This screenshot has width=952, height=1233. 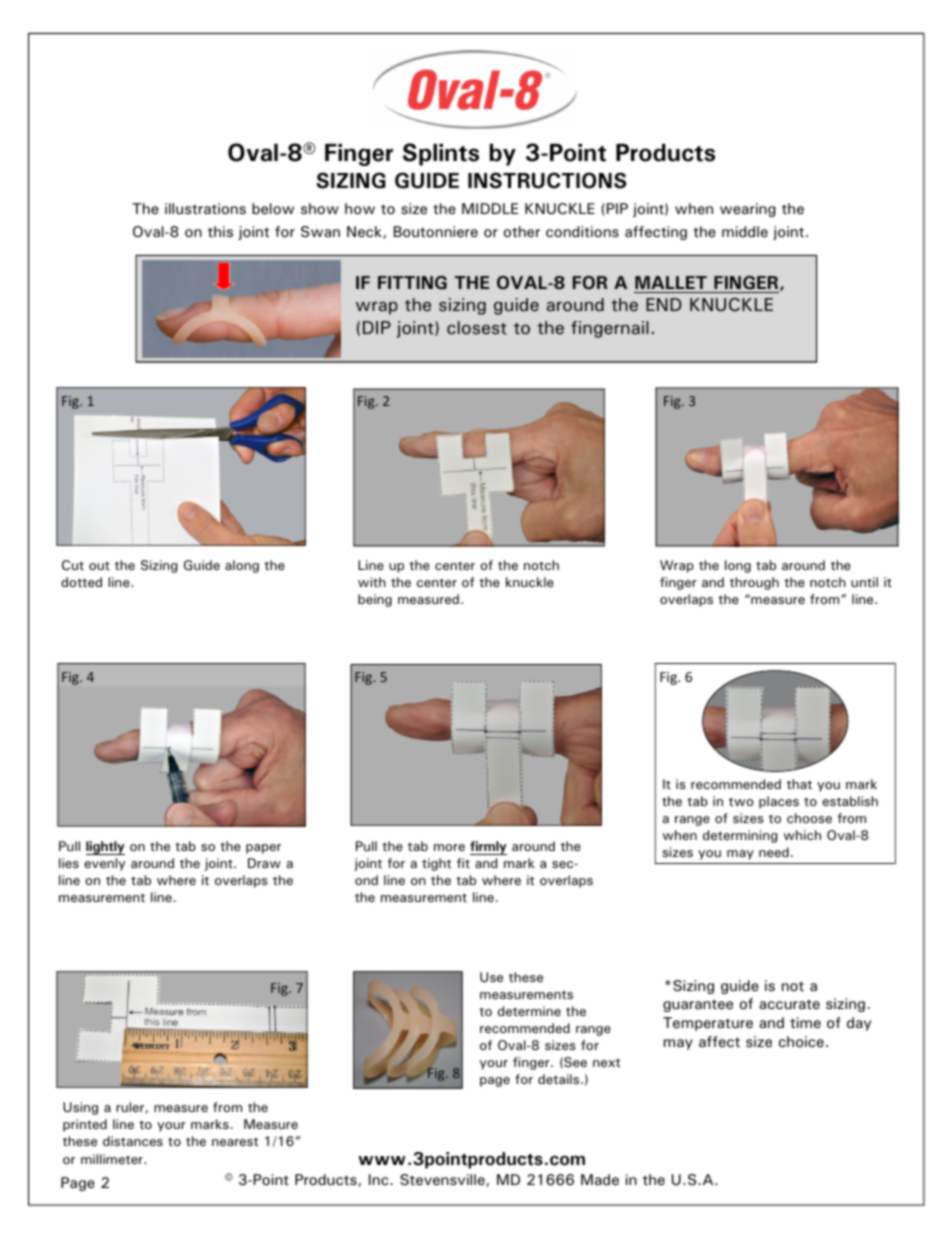 I want to click on being, so click(x=375, y=600).
